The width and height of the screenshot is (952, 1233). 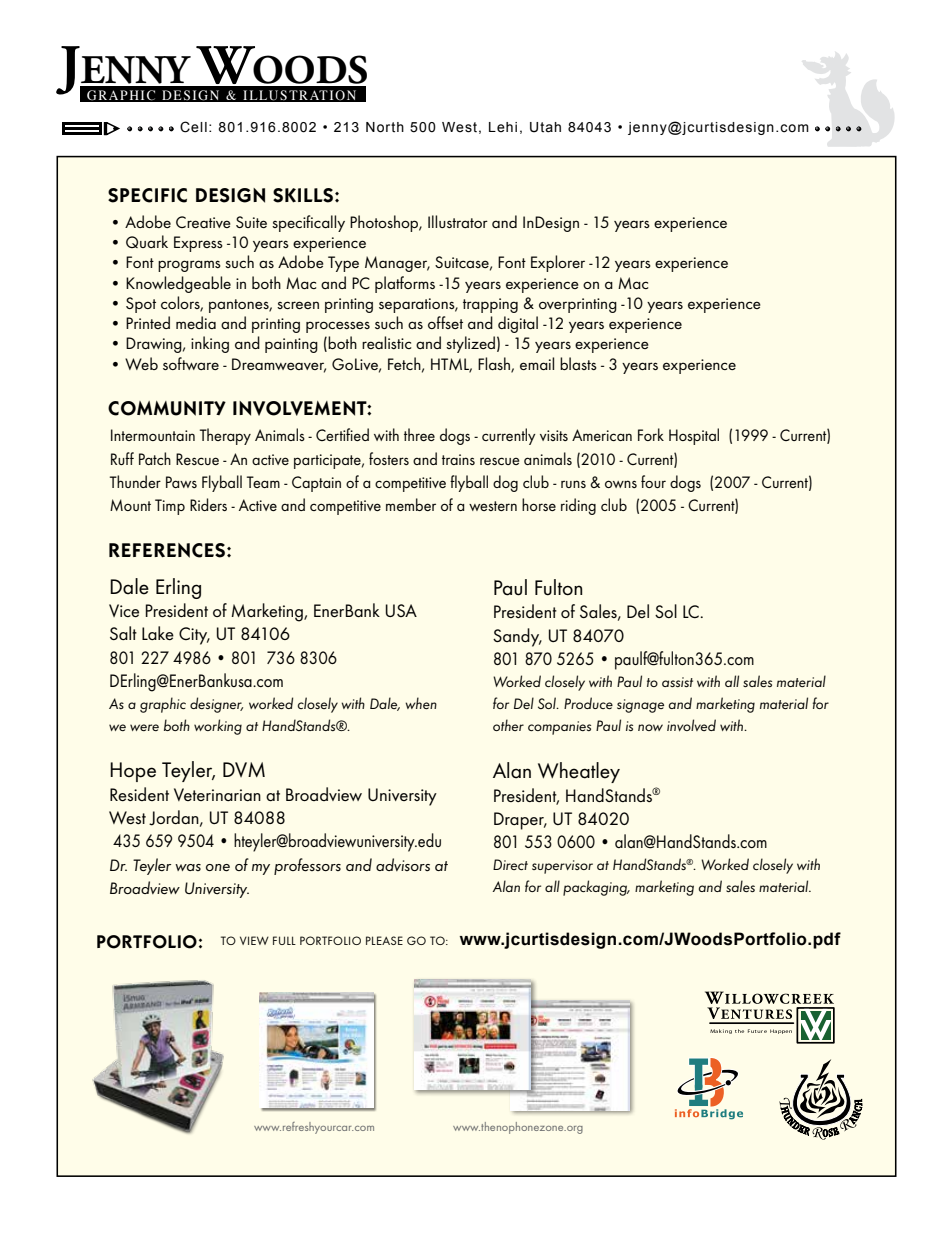 I want to click on North, so click(x=385, y=127).
